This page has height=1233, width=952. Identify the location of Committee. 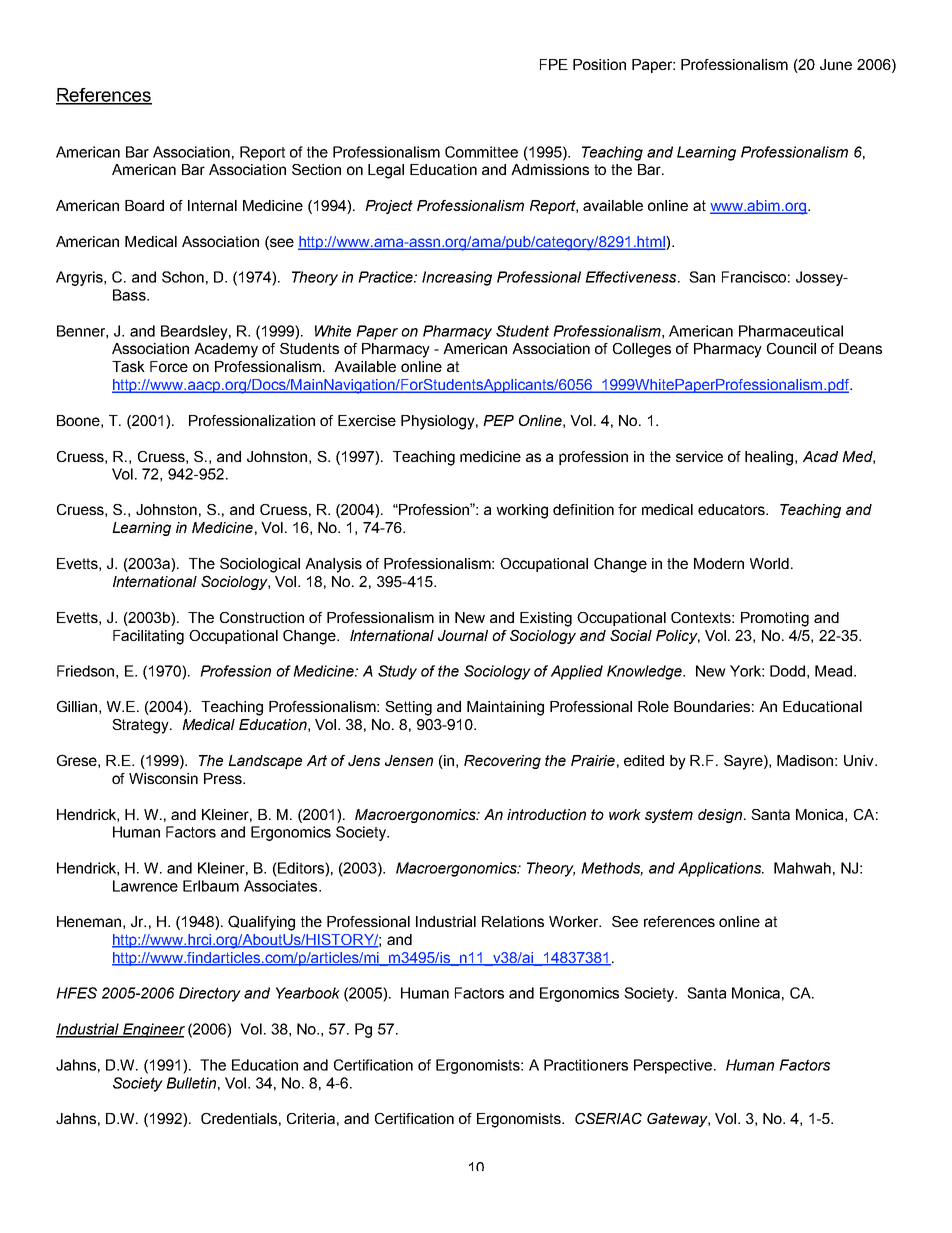
(481, 152).
